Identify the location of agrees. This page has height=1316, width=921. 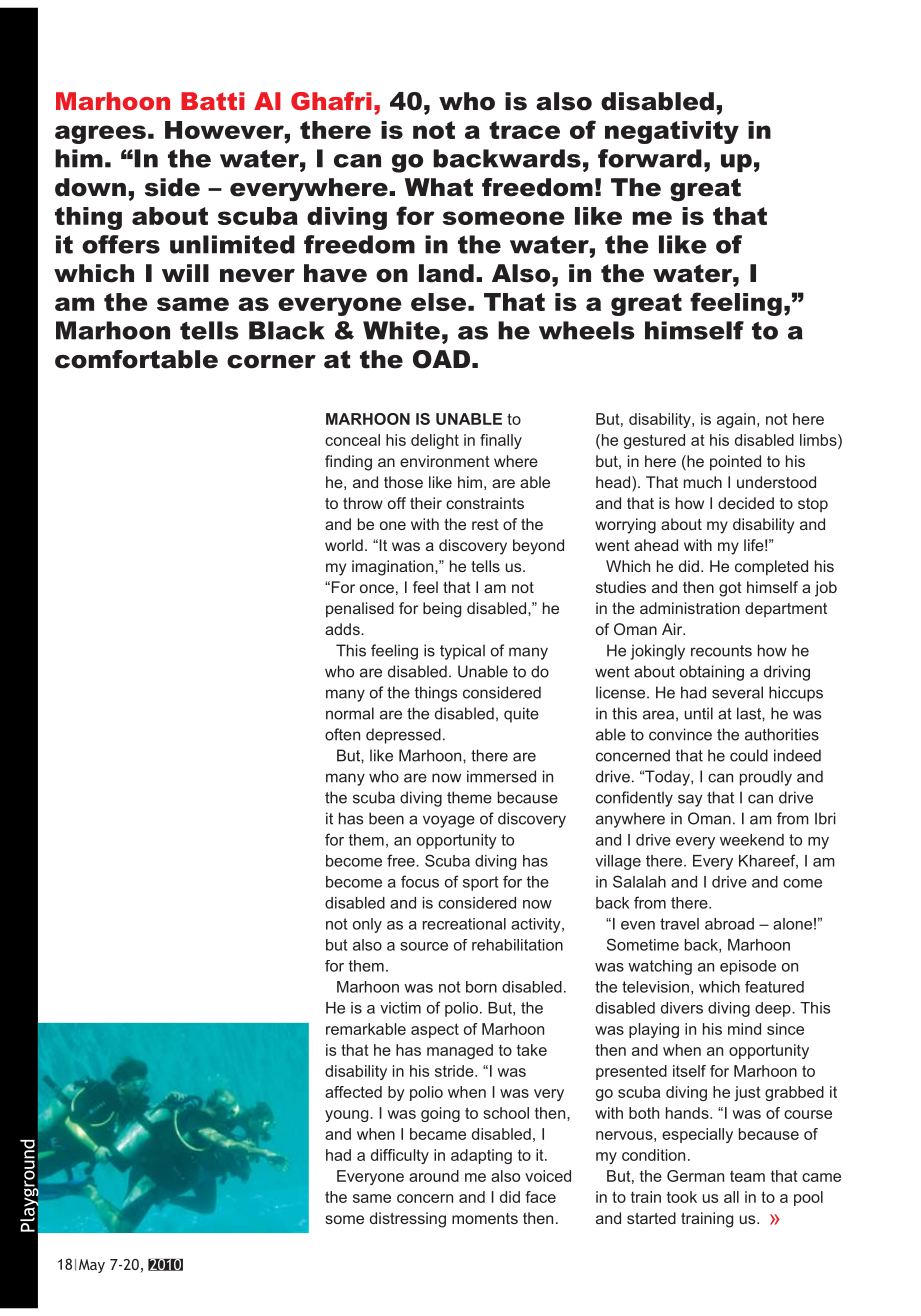
(100, 134).
